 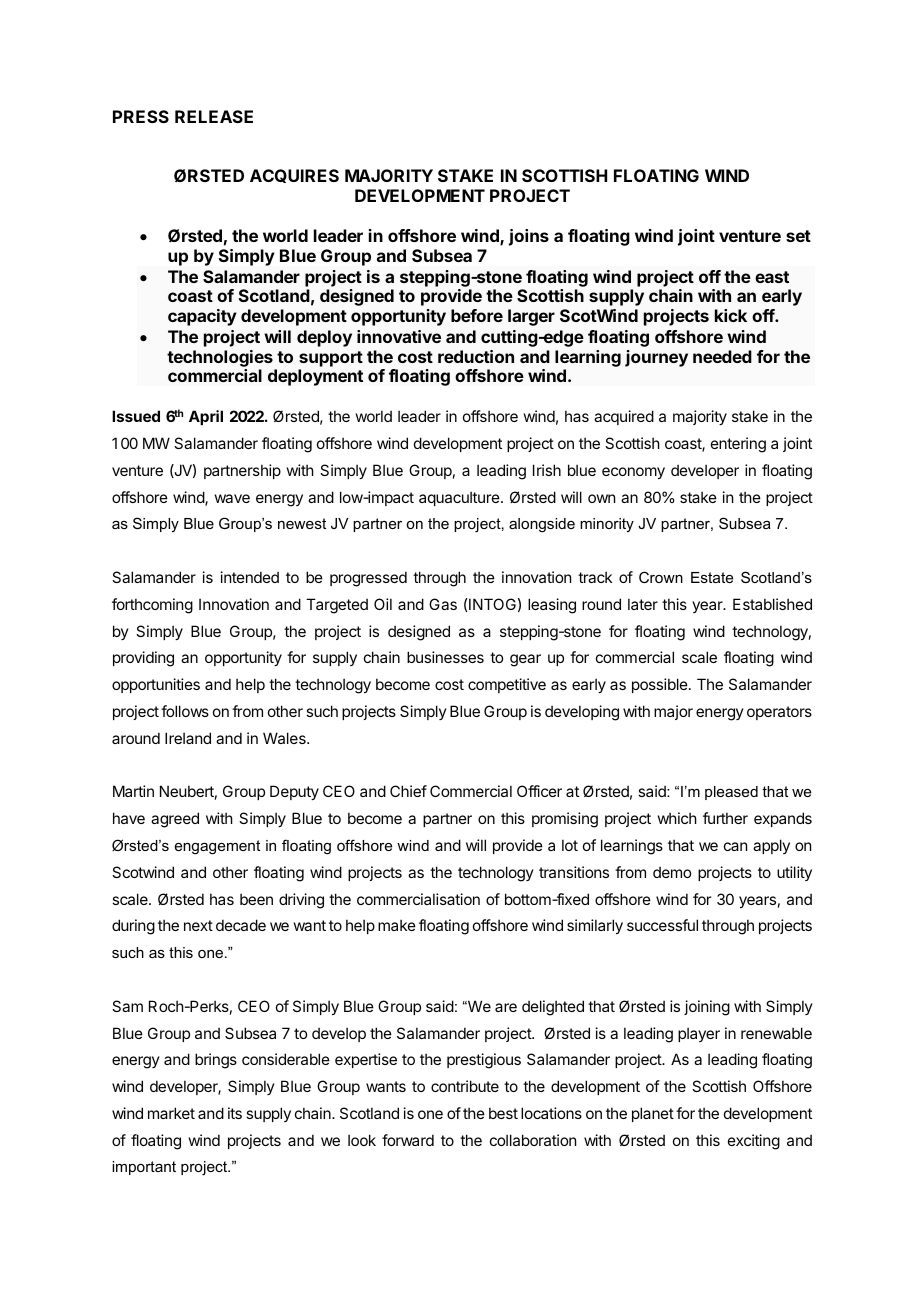 I want to click on Chief, so click(x=408, y=791).
